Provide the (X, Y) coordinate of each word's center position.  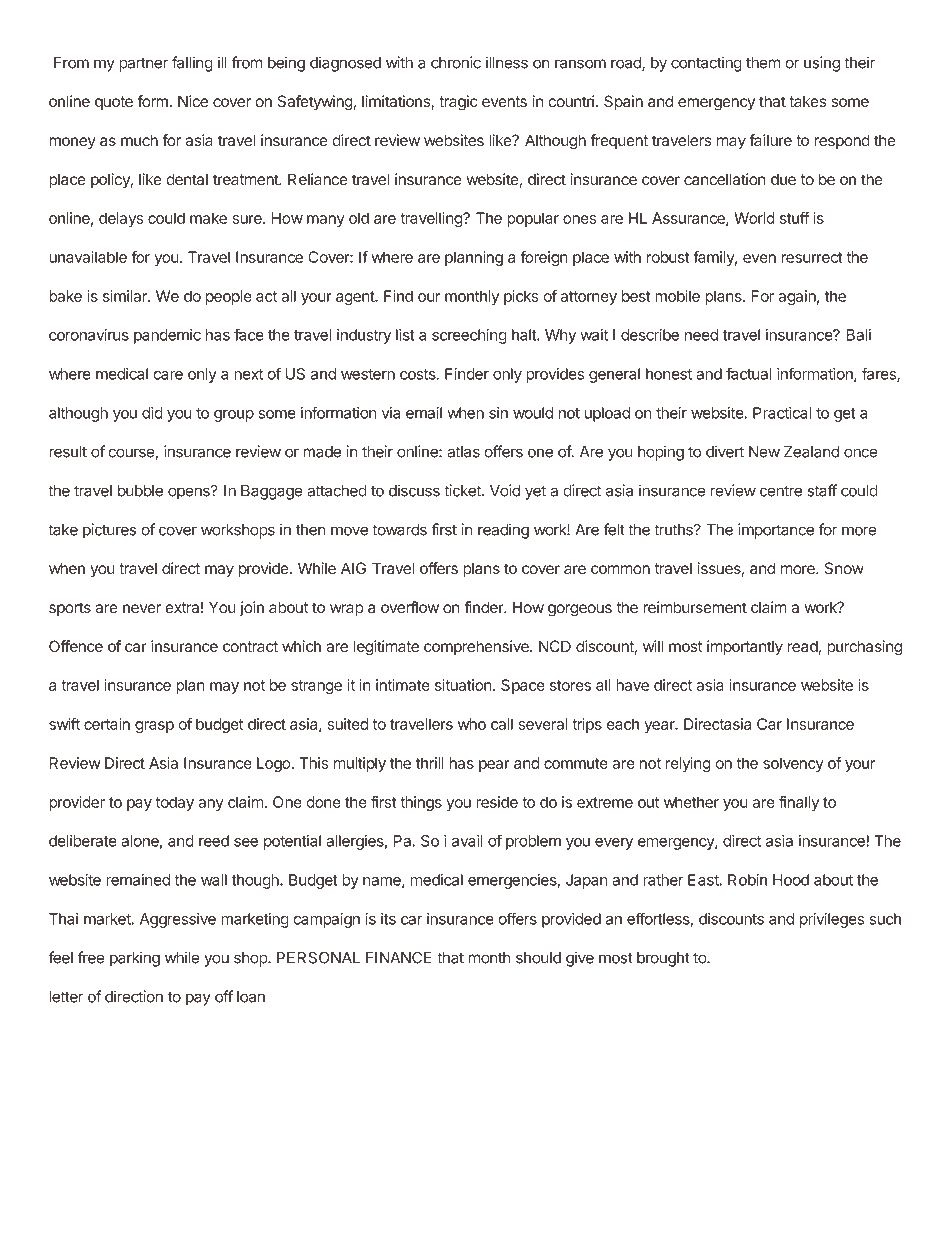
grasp (154, 727)
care (168, 375)
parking (135, 959)
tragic (458, 103)
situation (464, 685)
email (424, 413)
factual (748, 373)
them (763, 63)
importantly (745, 648)
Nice (193, 101)
